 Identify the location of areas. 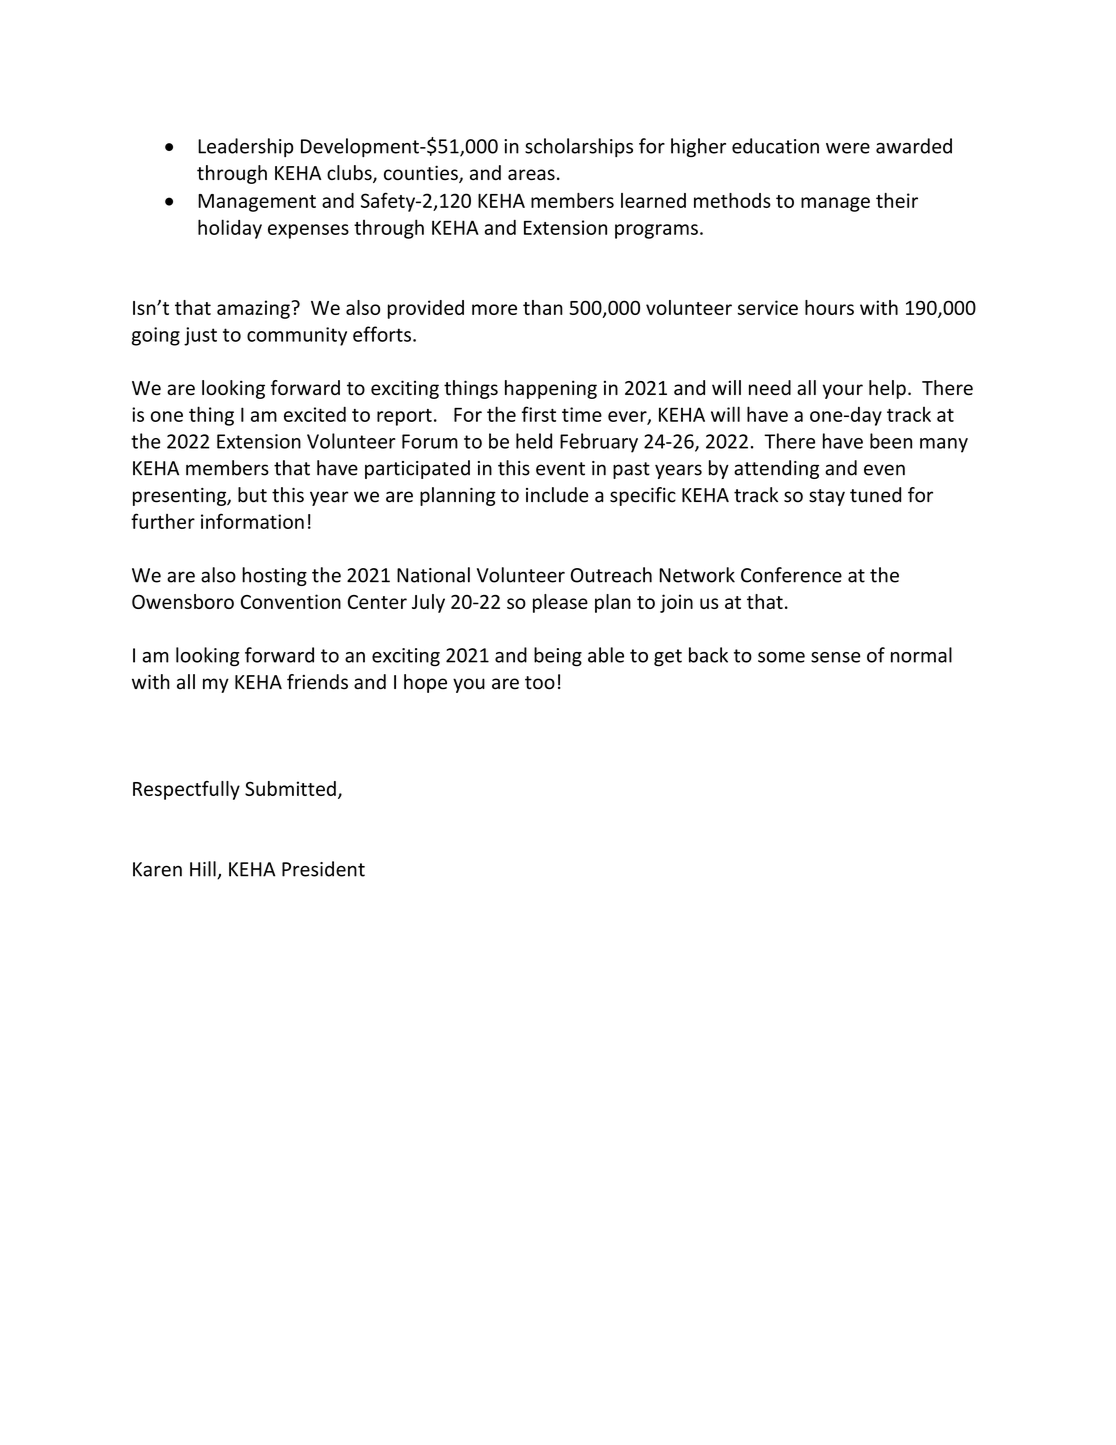
(531, 174).
